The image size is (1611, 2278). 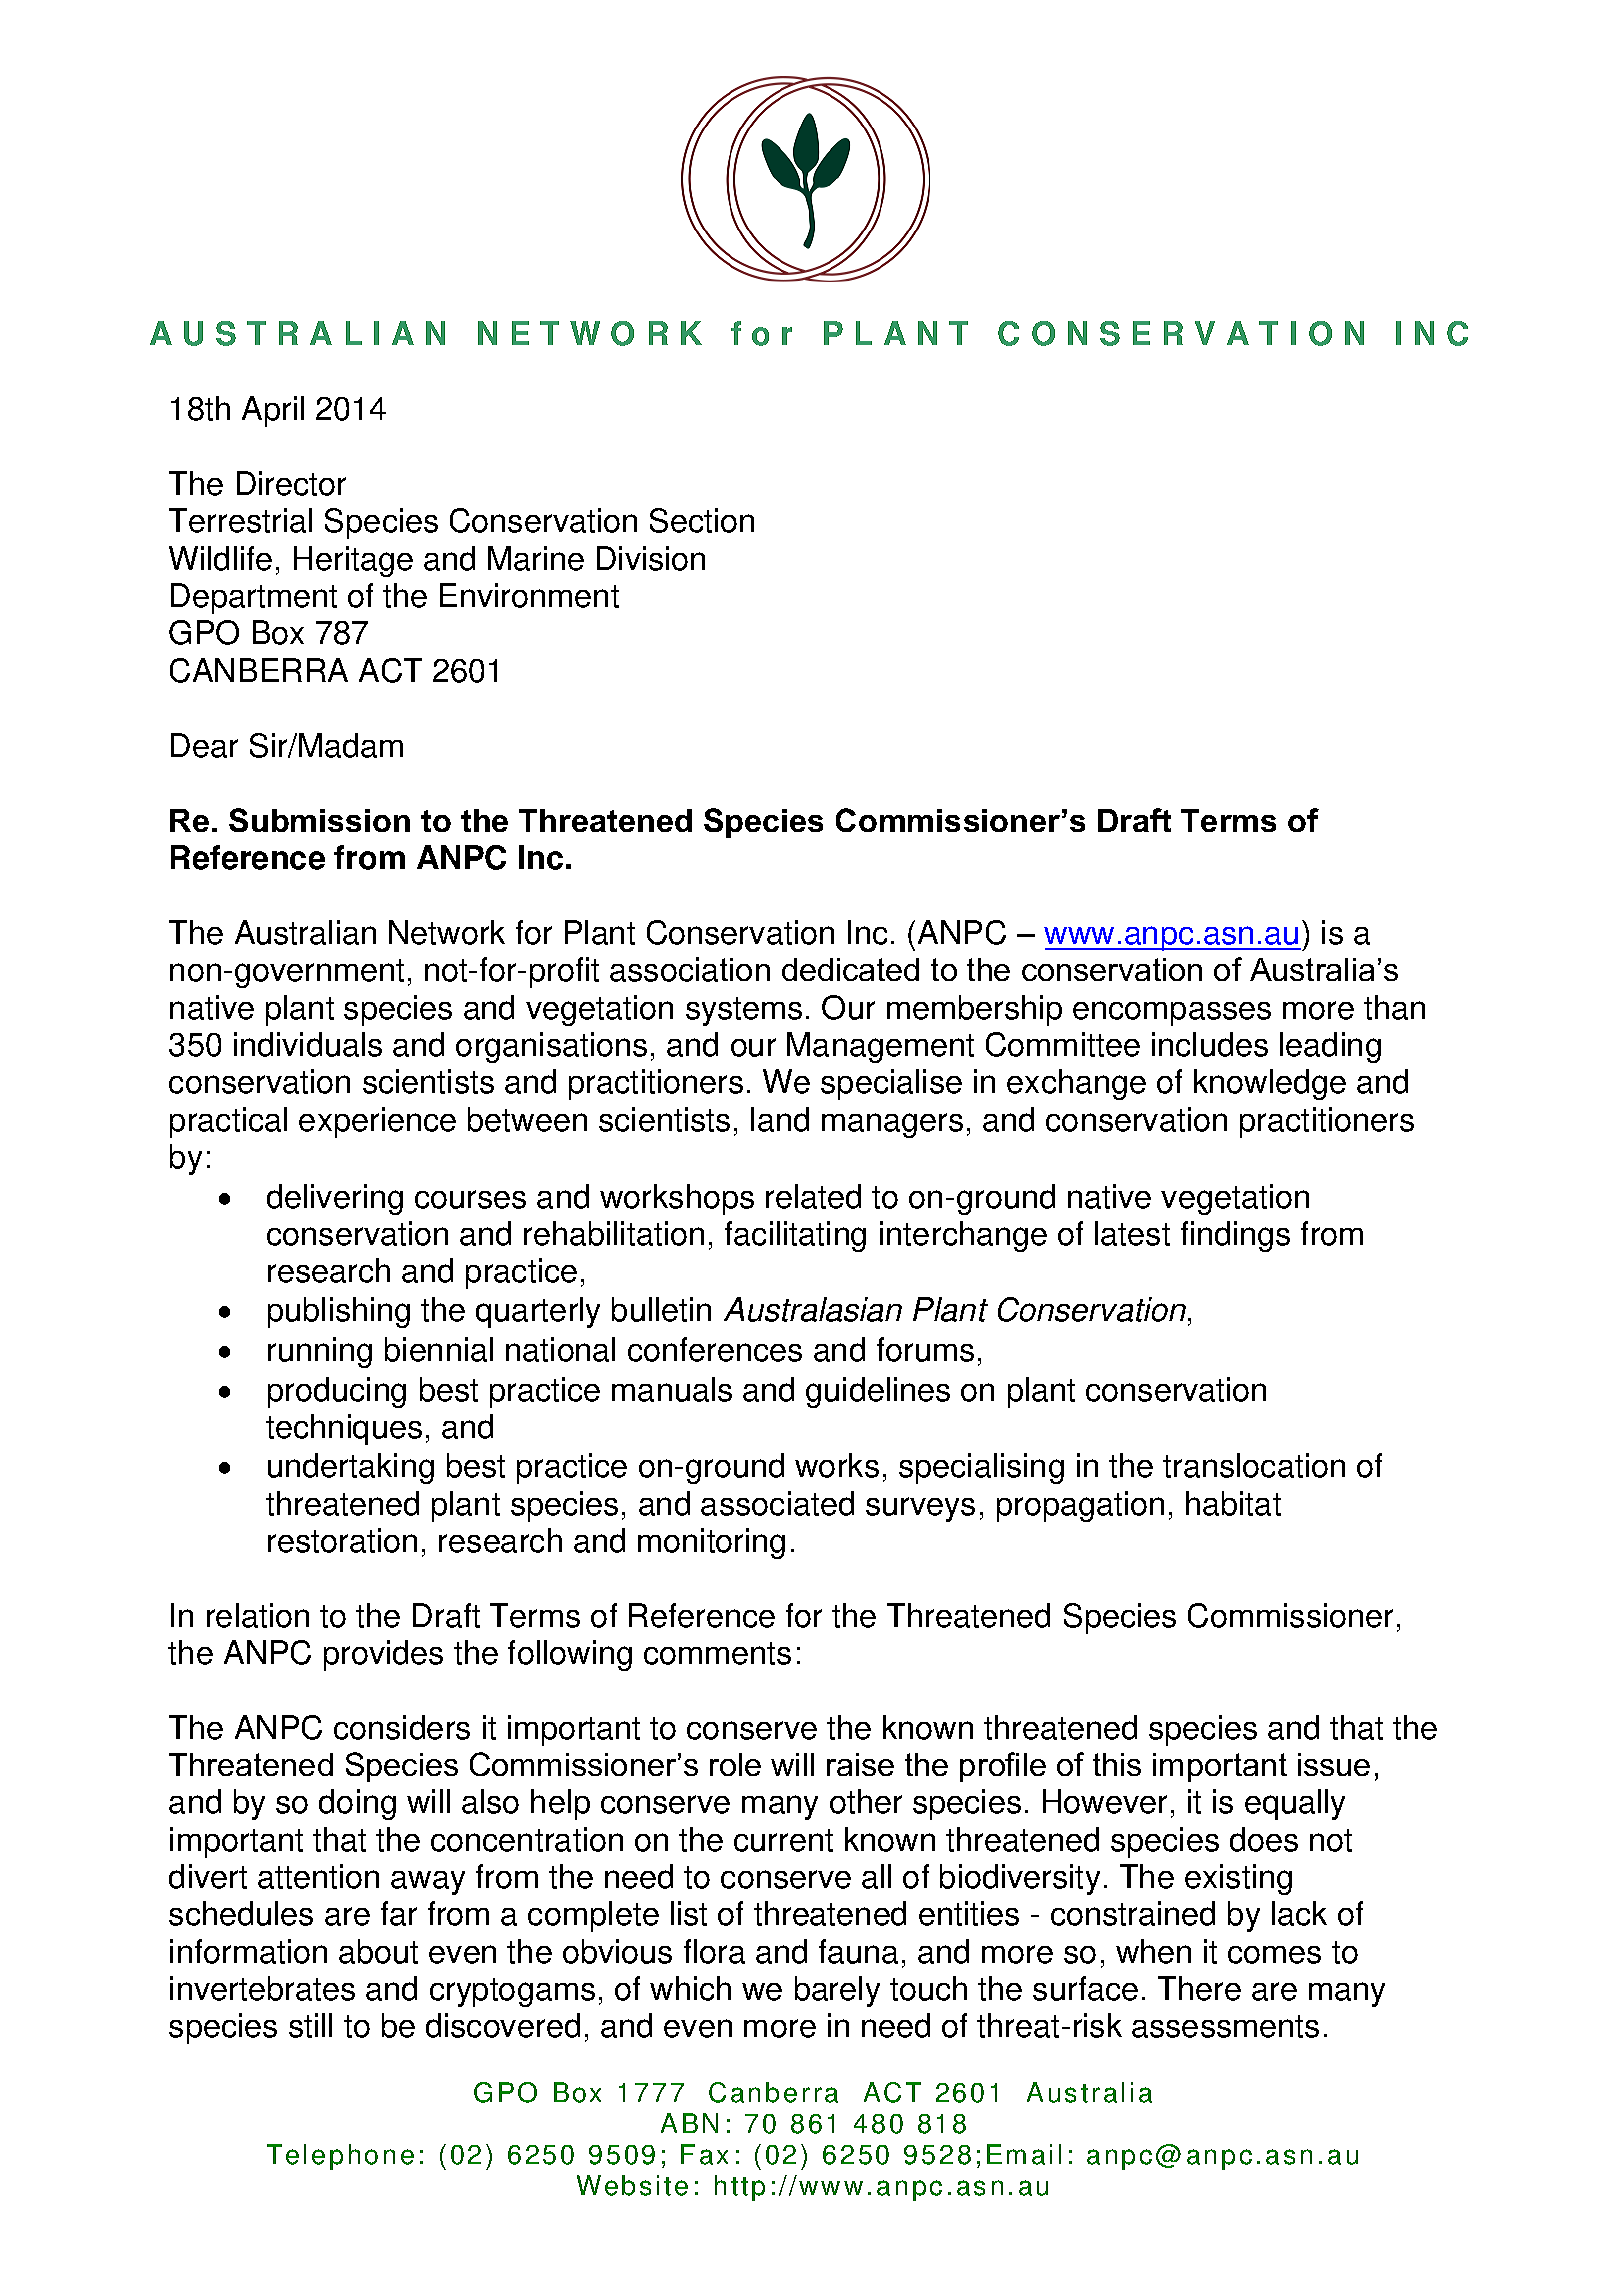 I want to click on Director, so click(x=291, y=483).
